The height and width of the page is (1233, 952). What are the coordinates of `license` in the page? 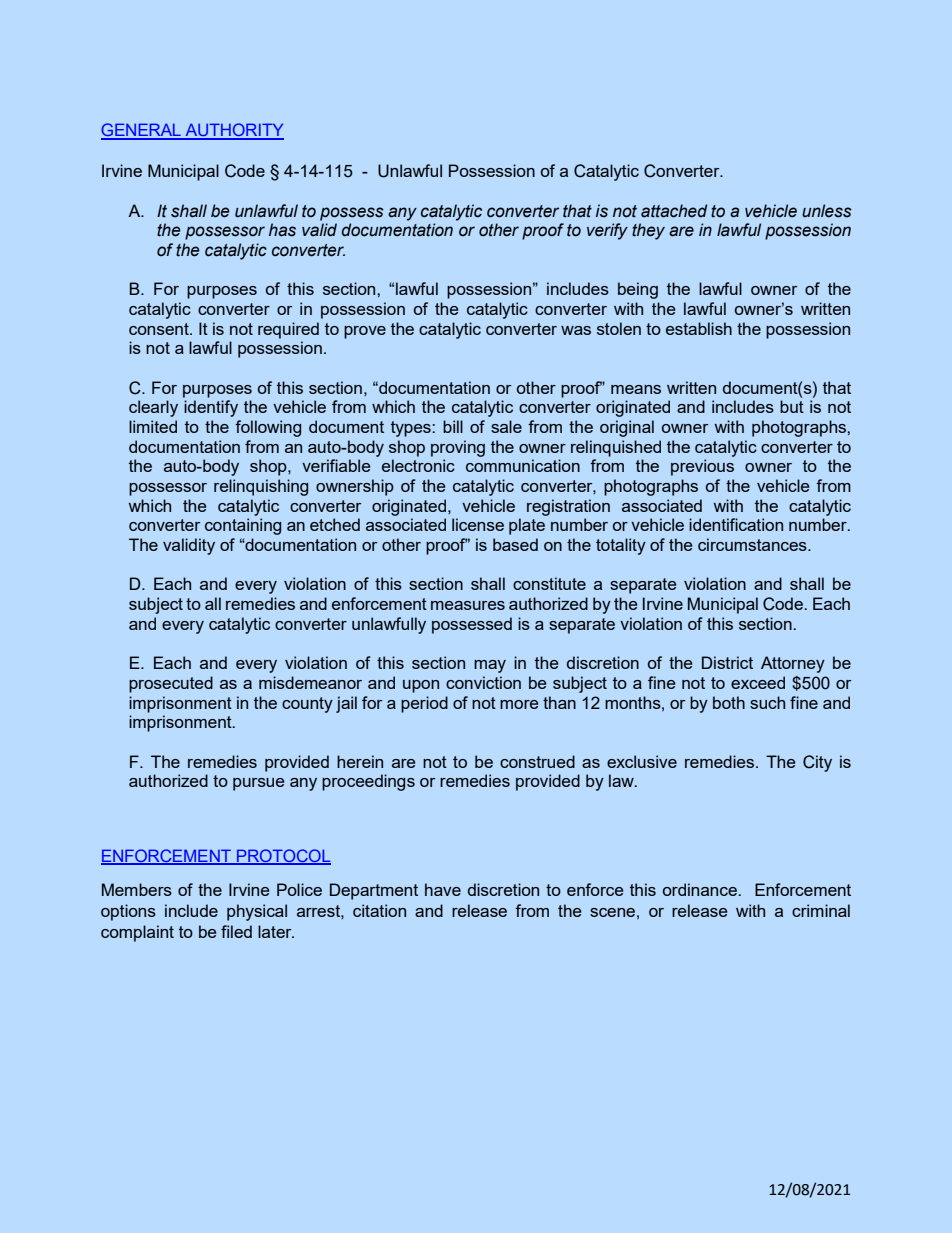 It's located at (478, 524).
